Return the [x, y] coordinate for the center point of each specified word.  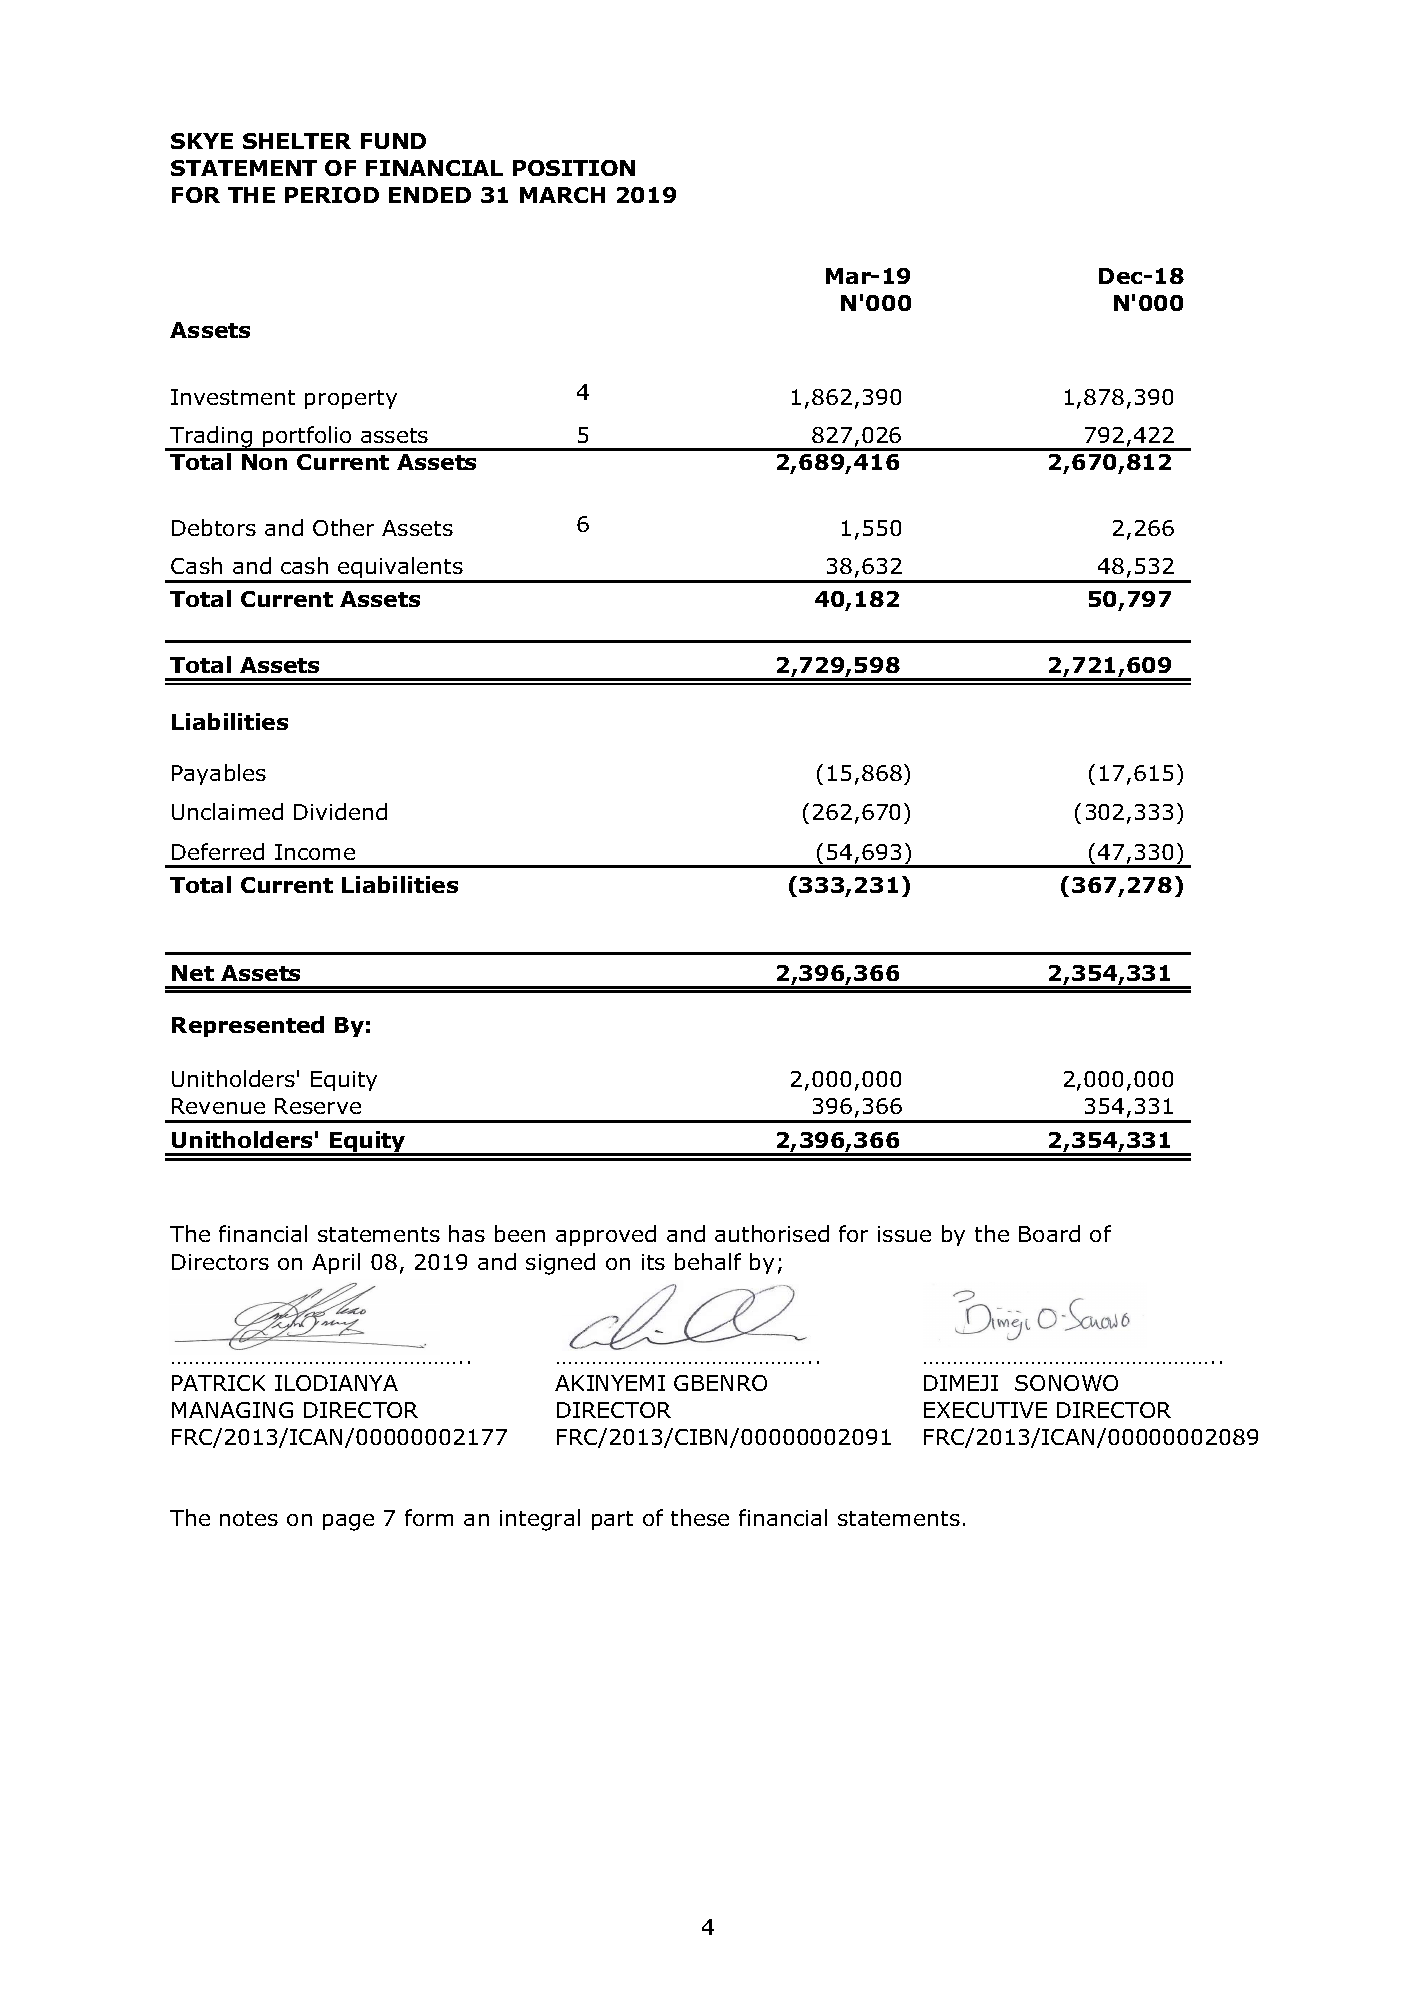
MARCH [562, 195]
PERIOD [332, 195]
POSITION [574, 168]
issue [904, 1234]
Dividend [340, 811]
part [612, 1520]
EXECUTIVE [985, 1410]
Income [315, 852]
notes [249, 1518]
